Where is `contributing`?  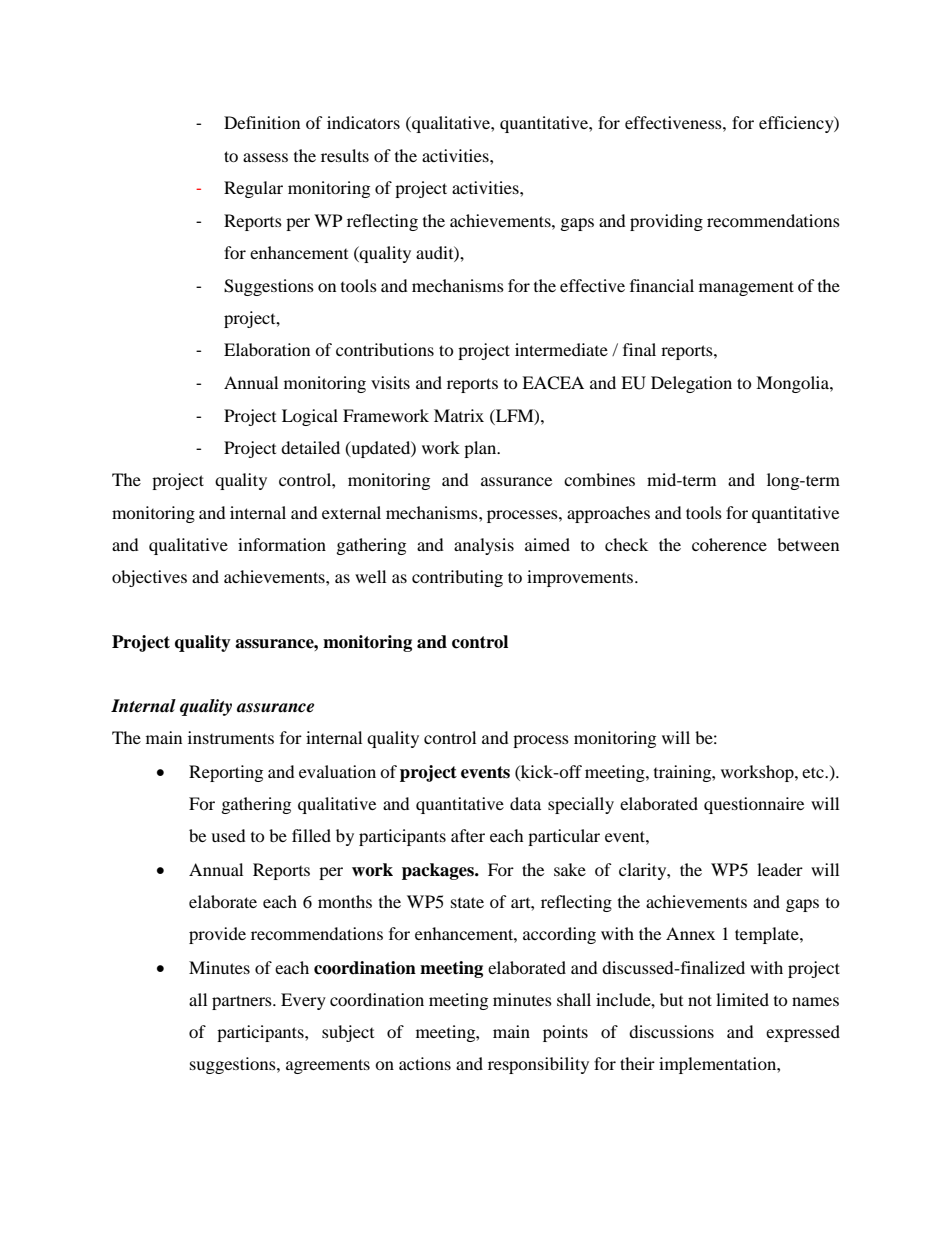
contributing is located at coordinates (457, 578).
